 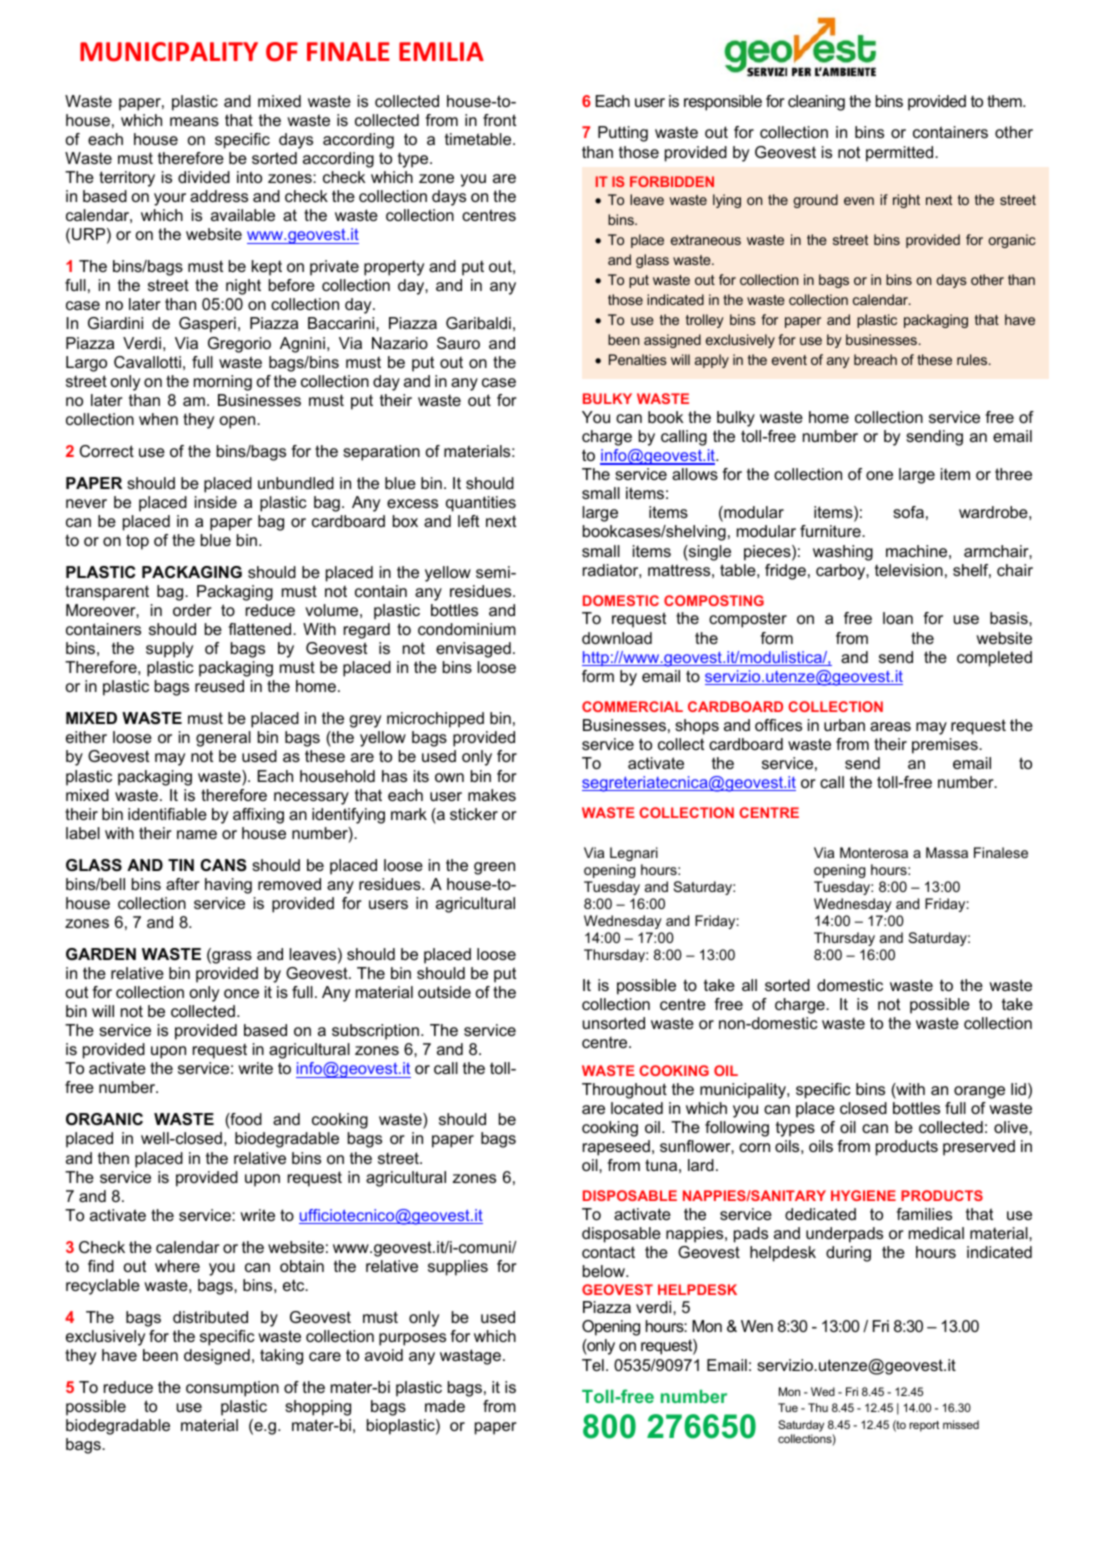 What do you see at coordinates (232, 1389) in the document?
I see `consumption` at bounding box center [232, 1389].
